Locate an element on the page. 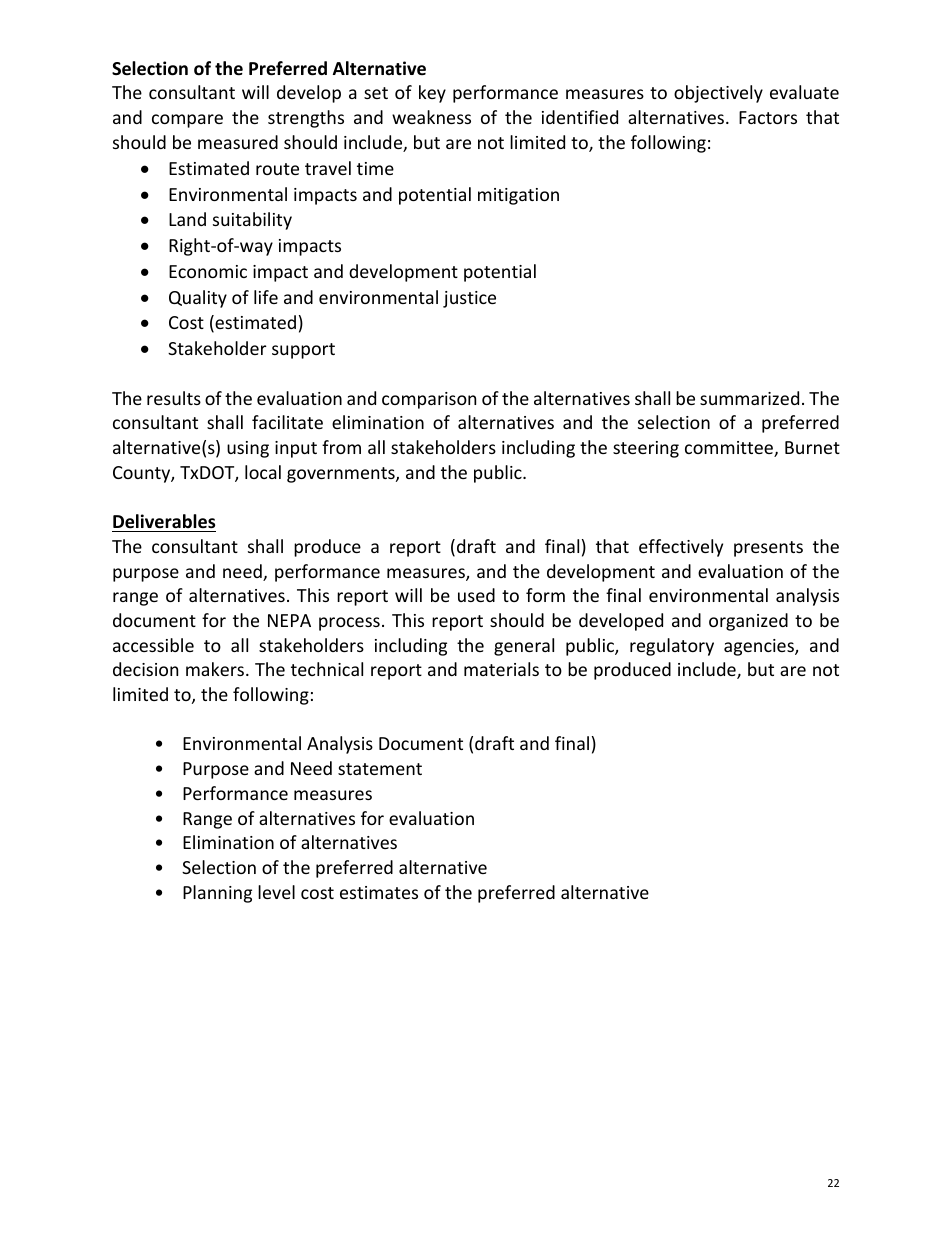 The width and height of the page is (952, 1233). makers is located at coordinates (216, 669).
